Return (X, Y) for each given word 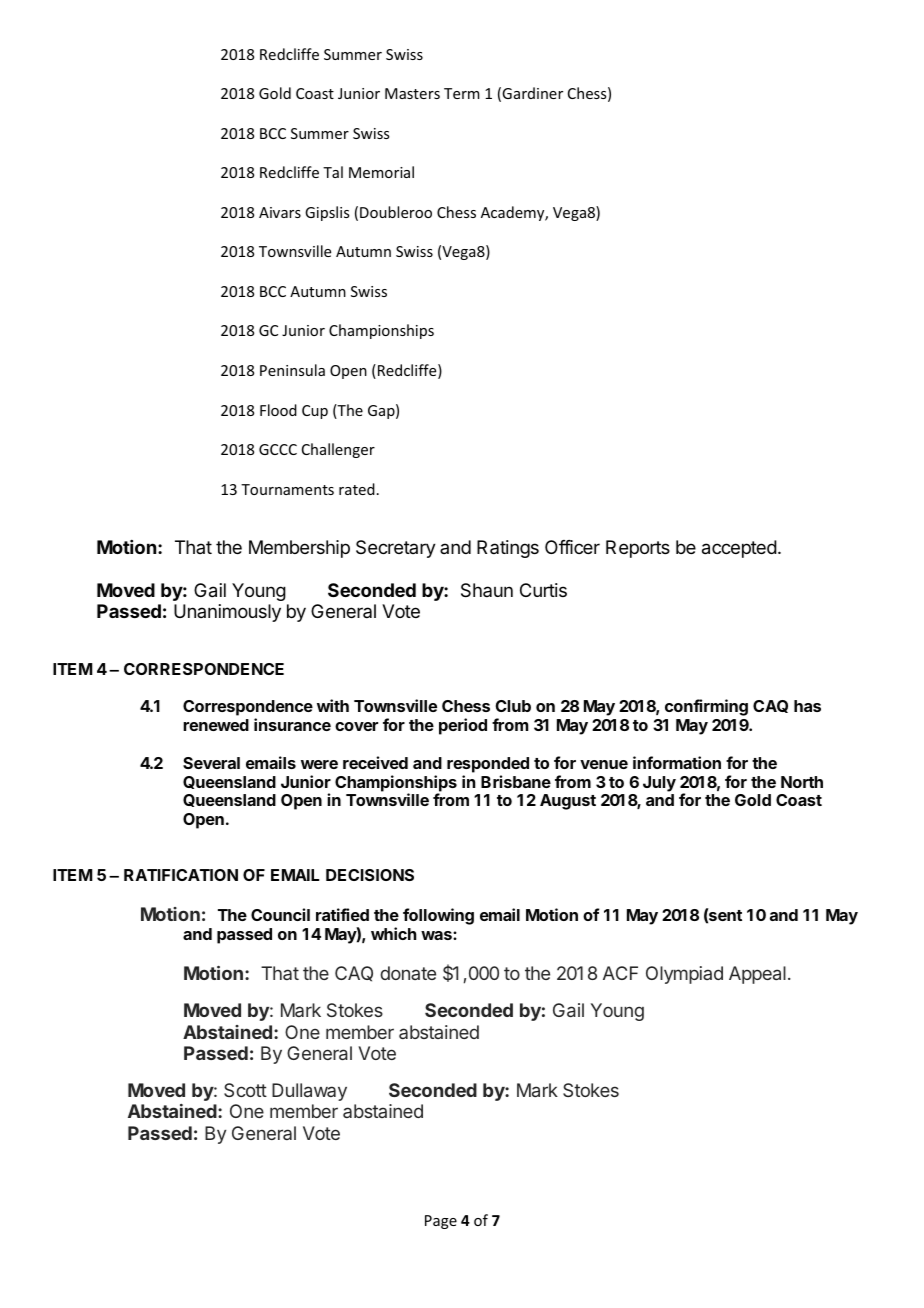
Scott (245, 1090)
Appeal (757, 975)
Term (462, 93)
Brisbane (516, 781)
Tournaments (287, 489)
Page (441, 1222)
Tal (333, 172)
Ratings (508, 549)
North (802, 782)
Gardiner (532, 93)
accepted (739, 549)
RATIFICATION (181, 875)
